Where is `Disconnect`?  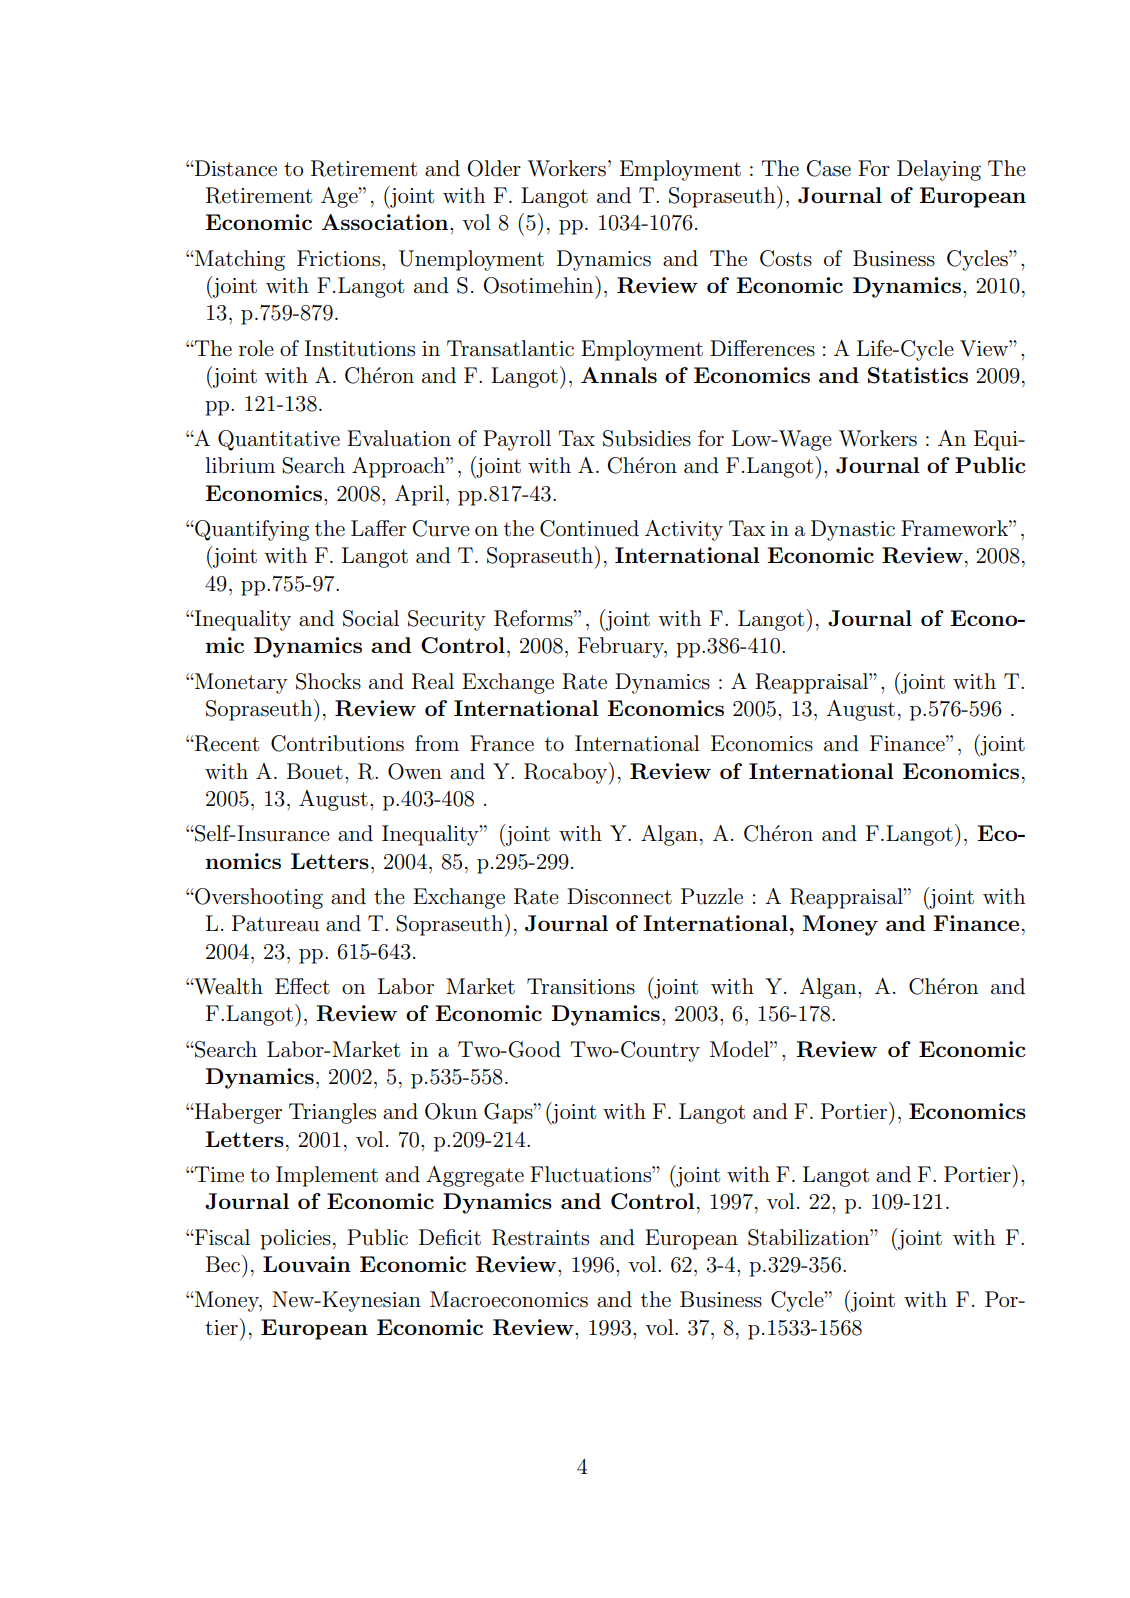 Disconnect is located at coordinates (619, 896).
